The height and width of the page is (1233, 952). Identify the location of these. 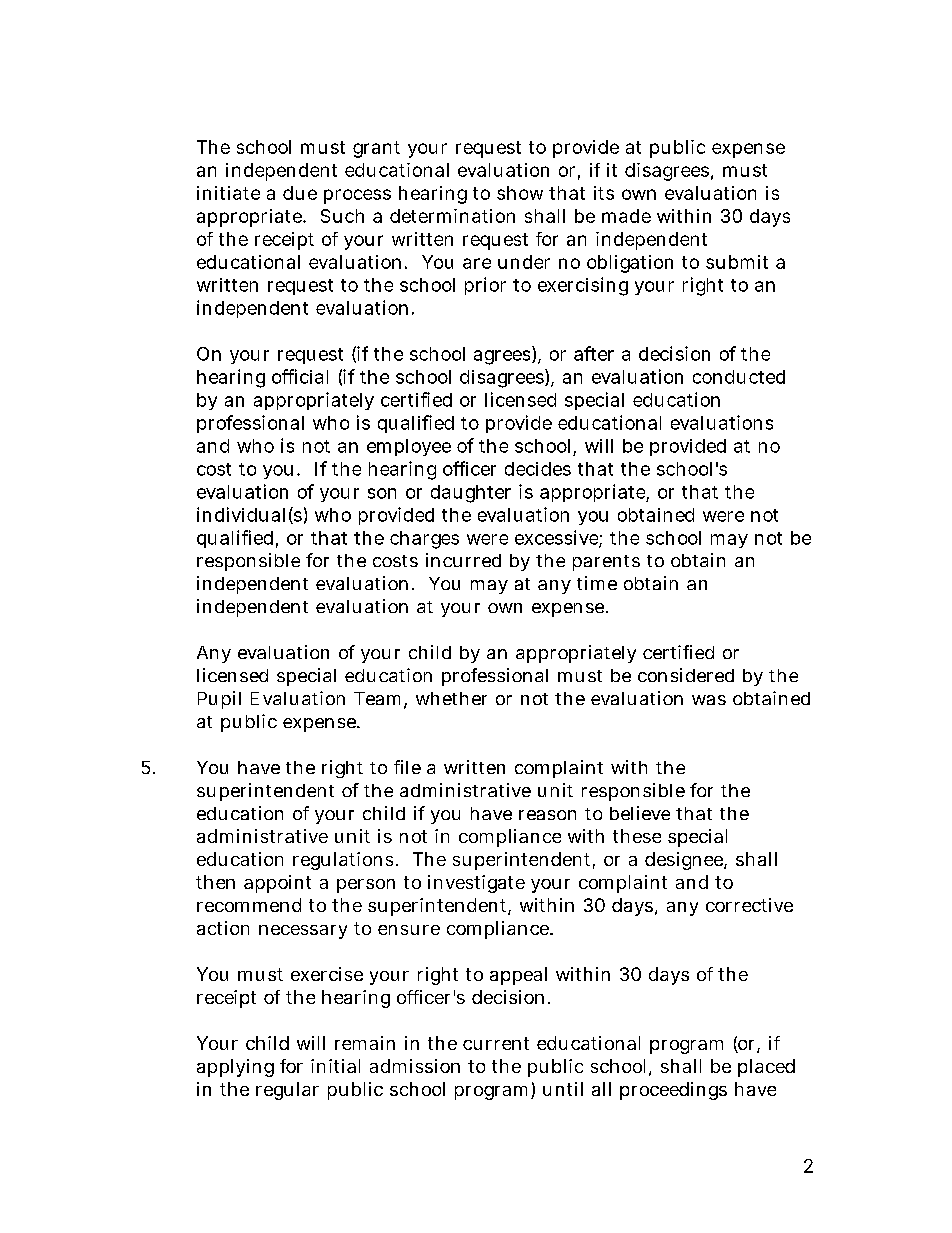
(637, 836).
